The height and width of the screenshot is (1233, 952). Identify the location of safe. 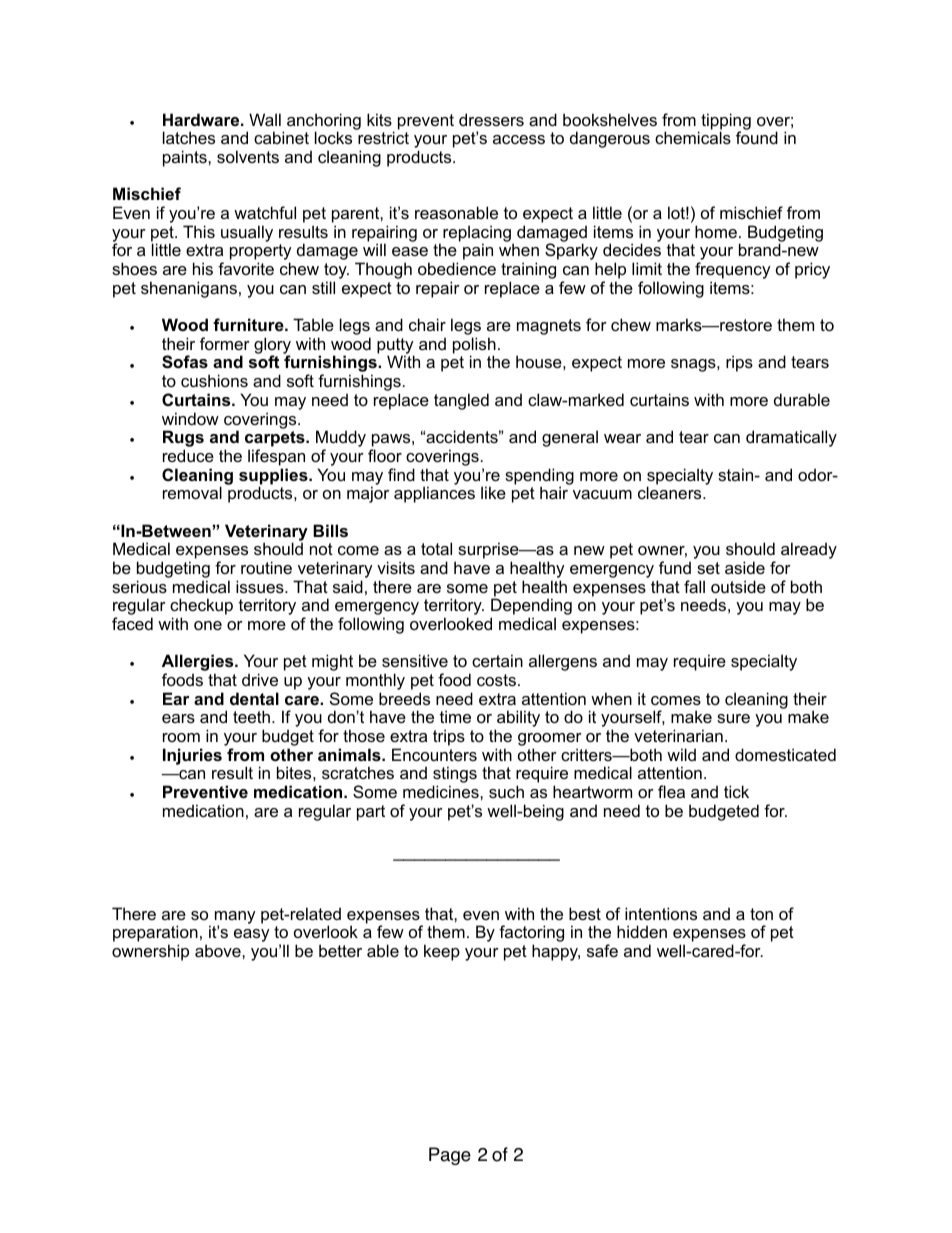
(602, 950).
